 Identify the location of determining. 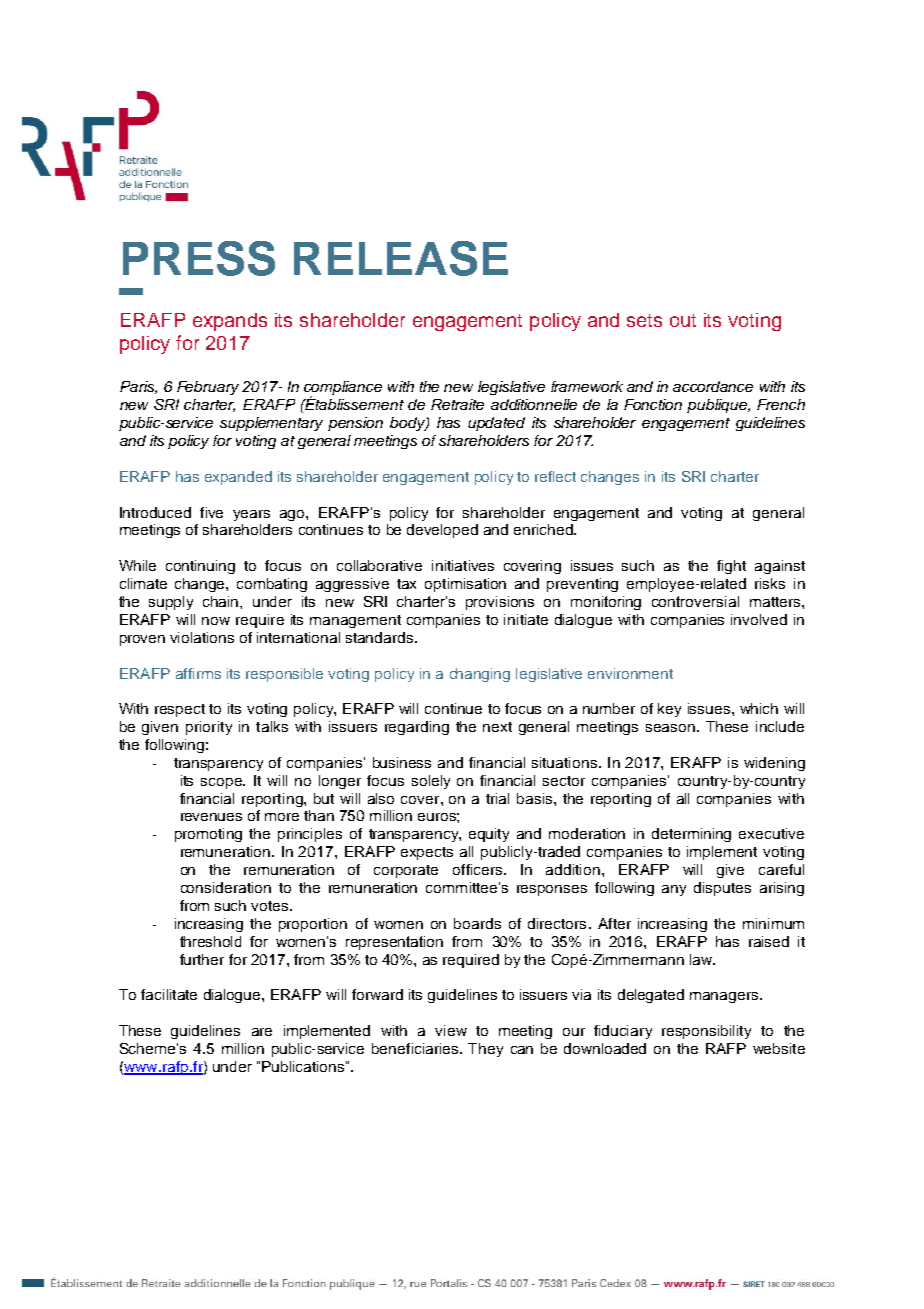
(691, 835).
